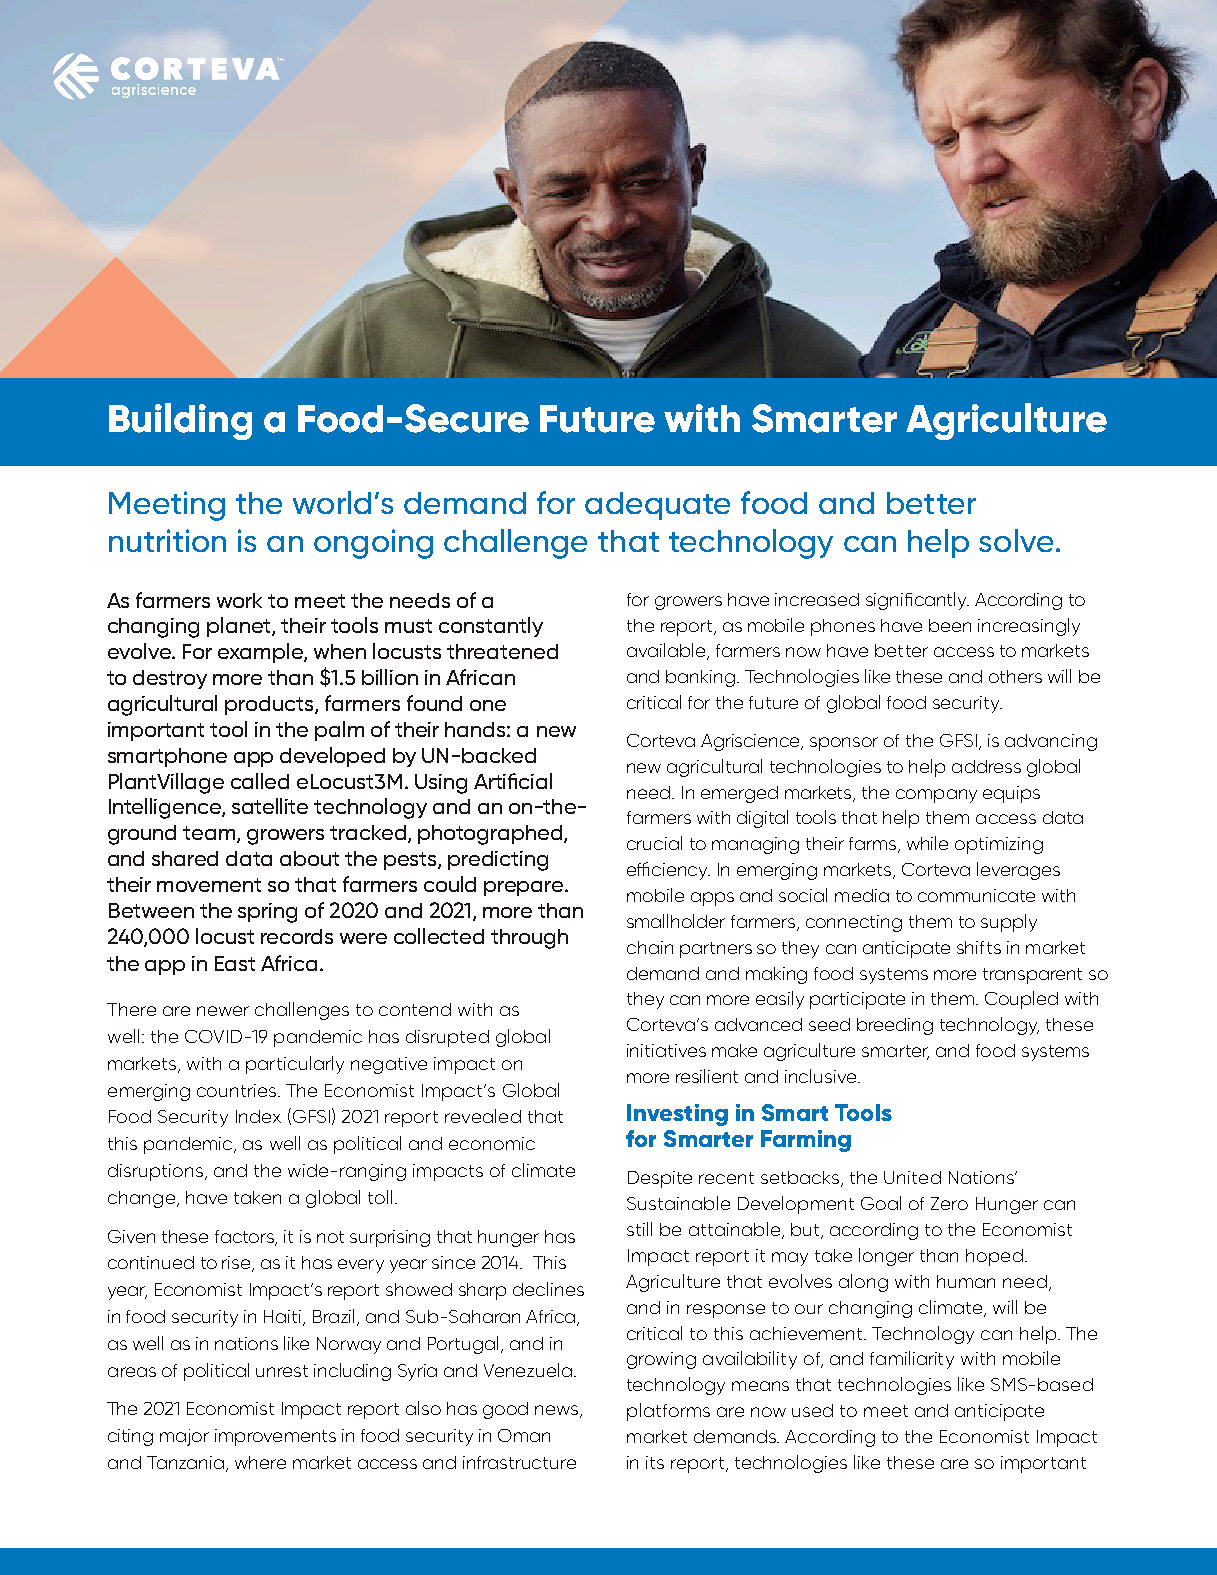  I want to click on adequate, so click(657, 506).
